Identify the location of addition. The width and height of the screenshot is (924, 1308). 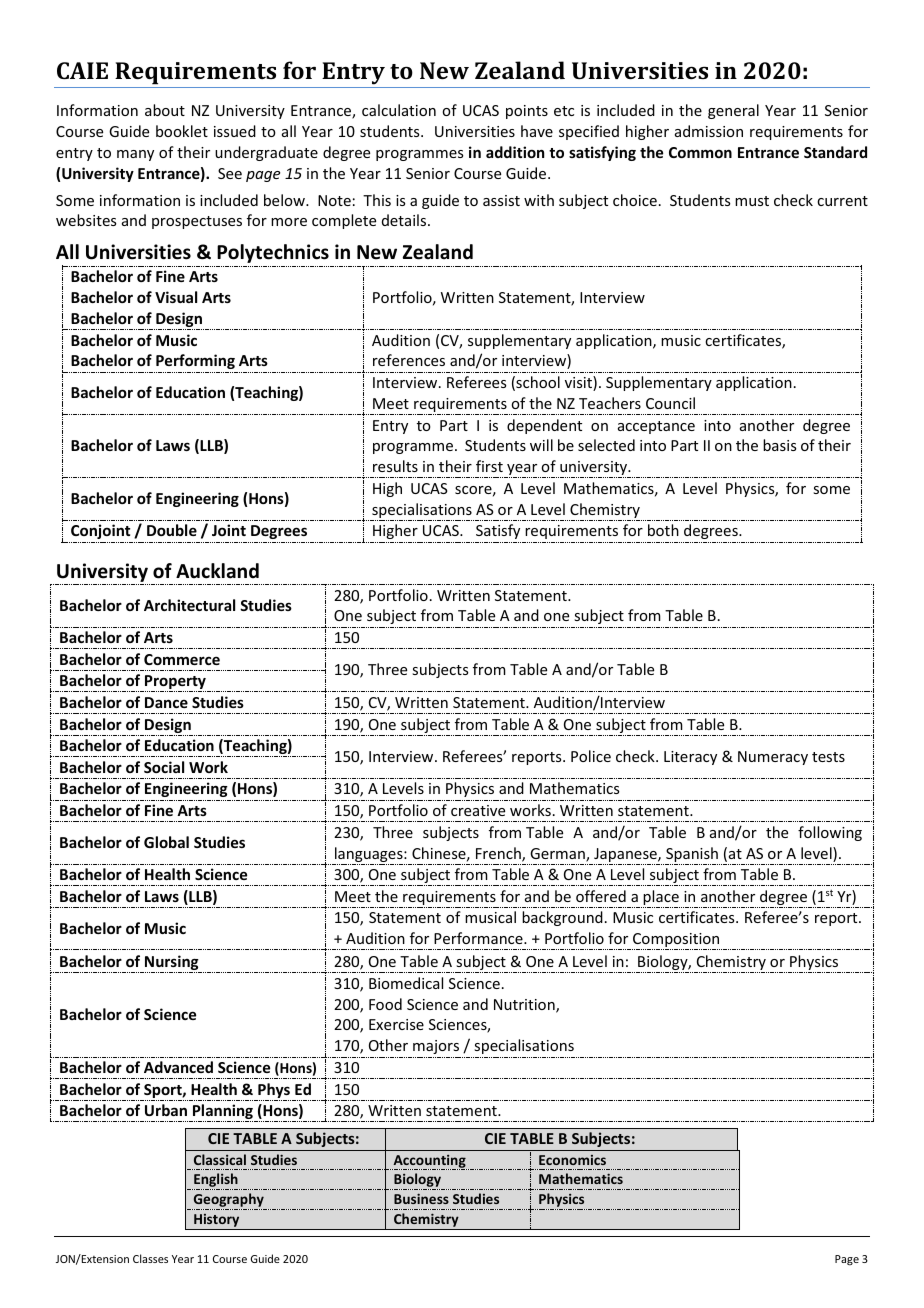
(515, 152).
